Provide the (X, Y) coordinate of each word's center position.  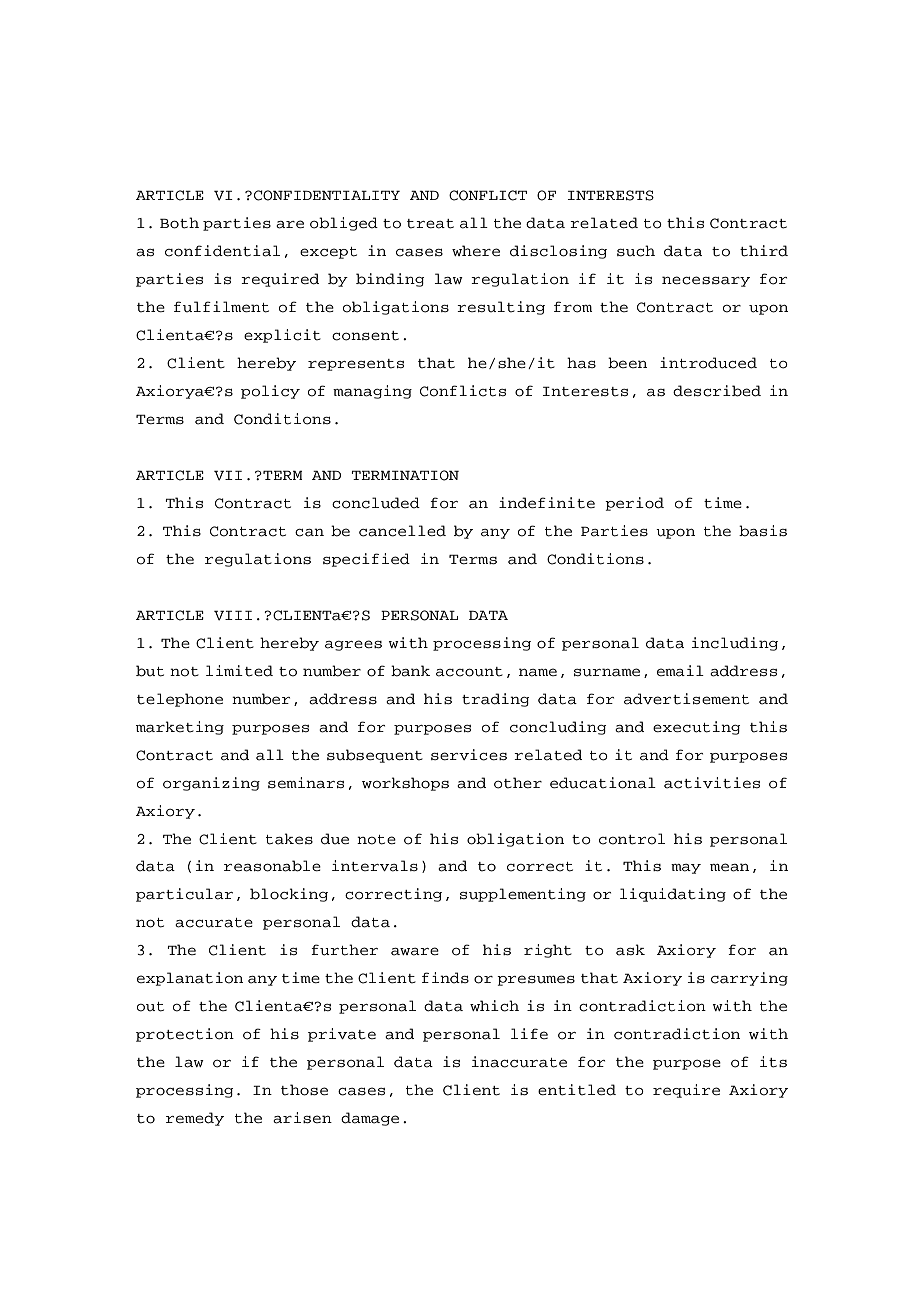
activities (712, 783)
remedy (195, 1119)
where (476, 250)
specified (366, 560)
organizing (211, 784)
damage (370, 1119)
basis (763, 531)
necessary (706, 281)
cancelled (402, 531)
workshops (405, 784)
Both (179, 223)
